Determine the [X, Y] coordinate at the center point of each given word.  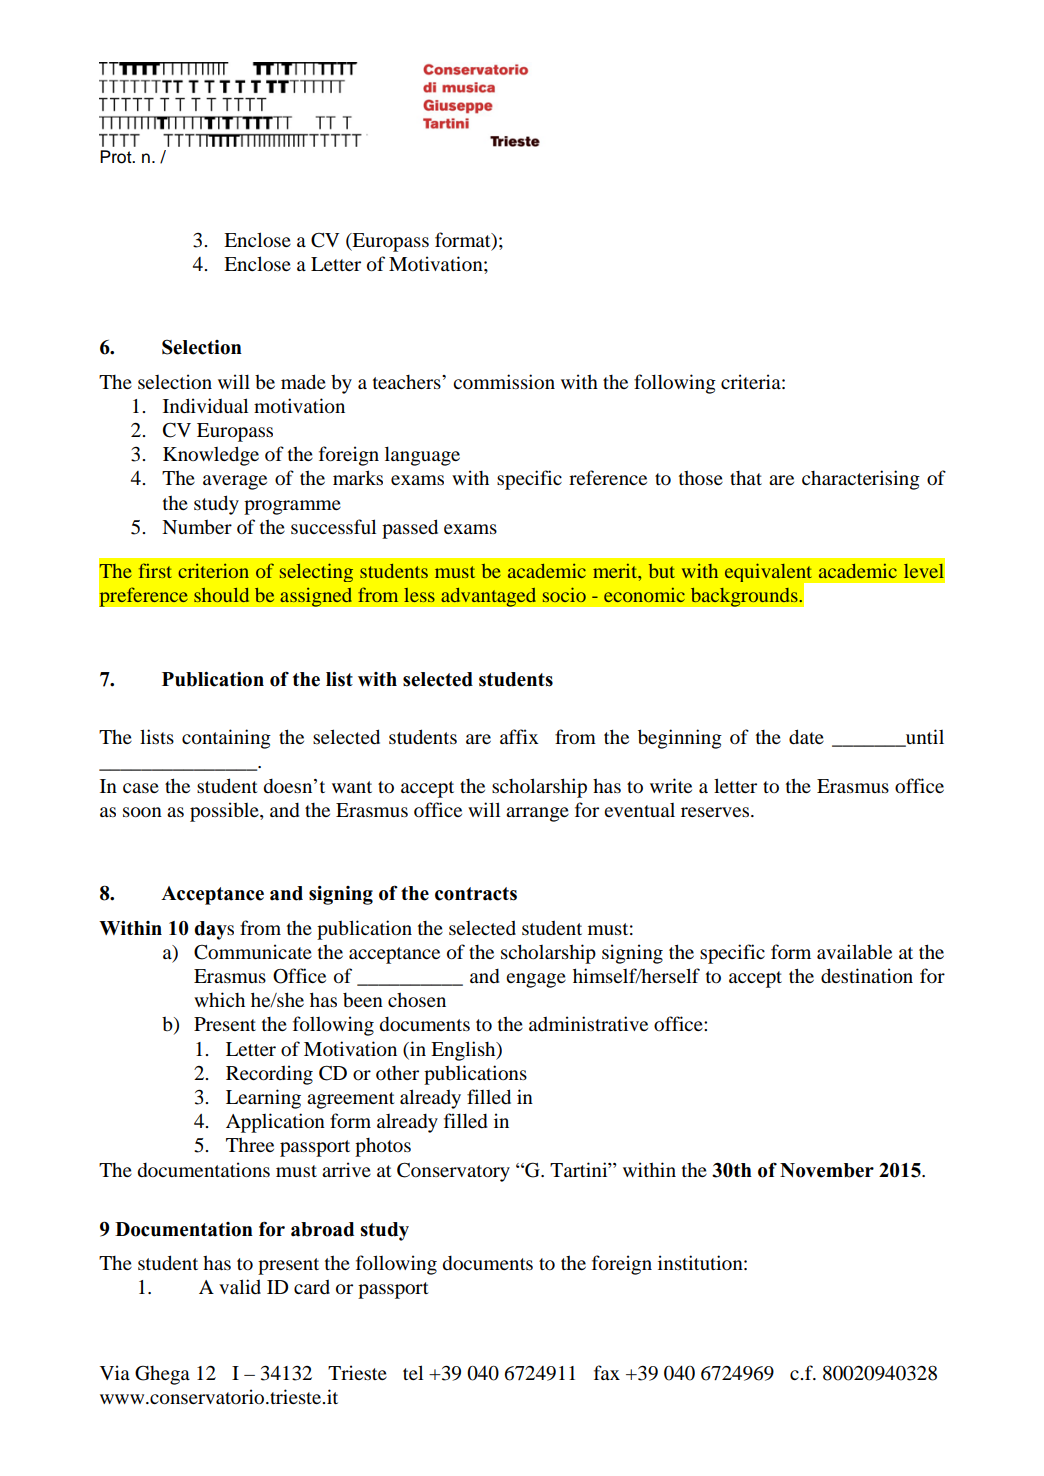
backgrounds [745, 597]
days [214, 930]
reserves [715, 812]
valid [240, 1286]
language [422, 456]
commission [504, 381]
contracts [476, 894]
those [701, 477]
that [746, 478]
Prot [117, 157]
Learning [263, 1099]
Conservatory [453, 1172]
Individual [205, 406]
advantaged [488, 597]
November [827, 1170]
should [221, 595]
